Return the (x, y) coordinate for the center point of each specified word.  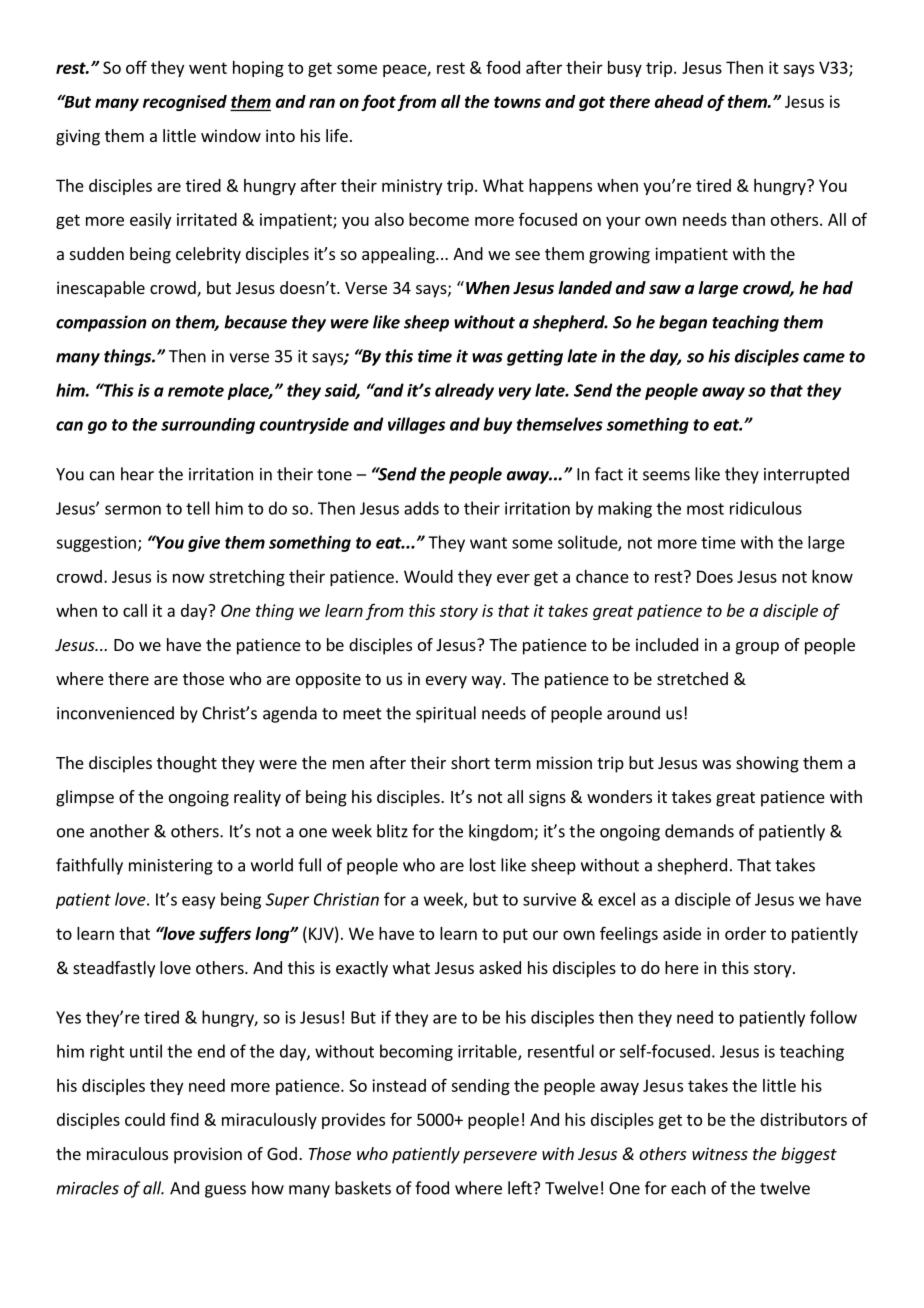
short (470, 762)
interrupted (806, 475)
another (120, 831)
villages (416, 425)
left (521, 1188)
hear (137, 474)
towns (517, 102)
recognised (185, 103)
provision (208, 1155)
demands (699, 831)
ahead (679, 101)
